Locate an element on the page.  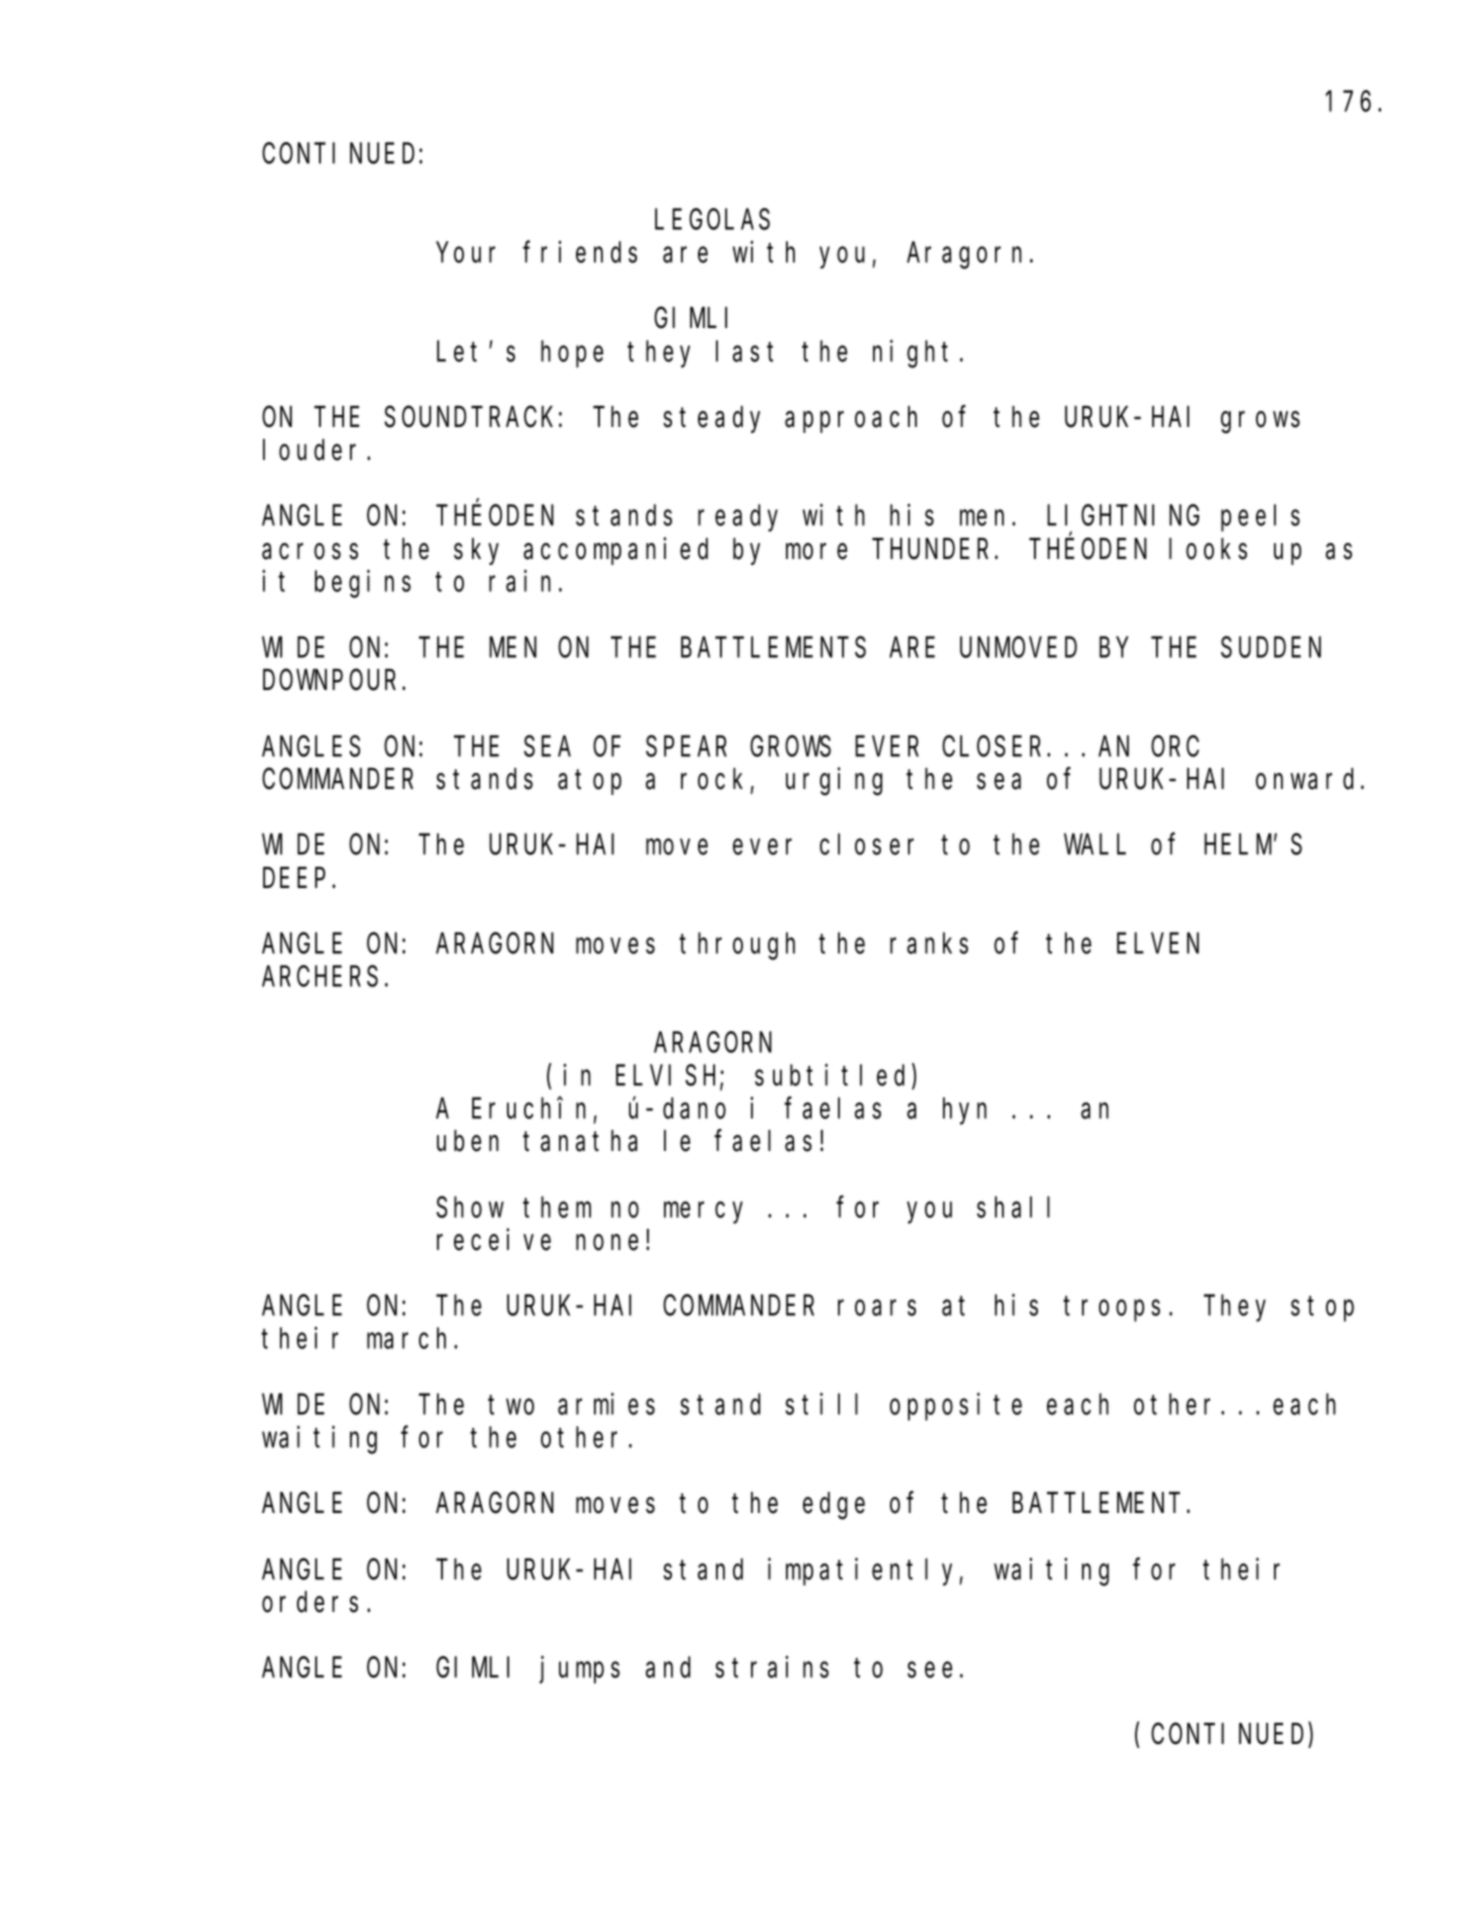
them is located at coordinates (557, 1207).
